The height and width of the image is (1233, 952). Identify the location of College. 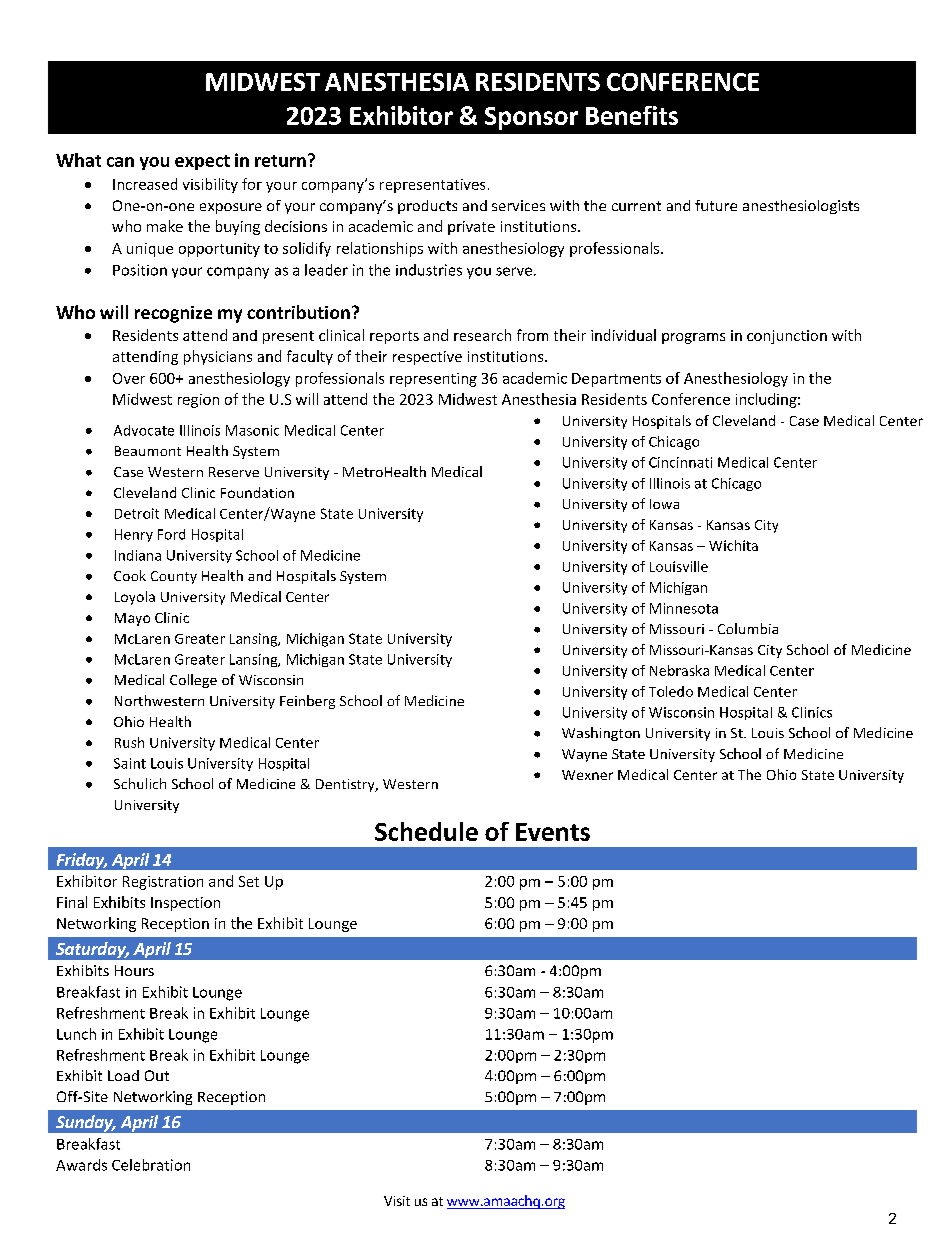
(193, 681).
